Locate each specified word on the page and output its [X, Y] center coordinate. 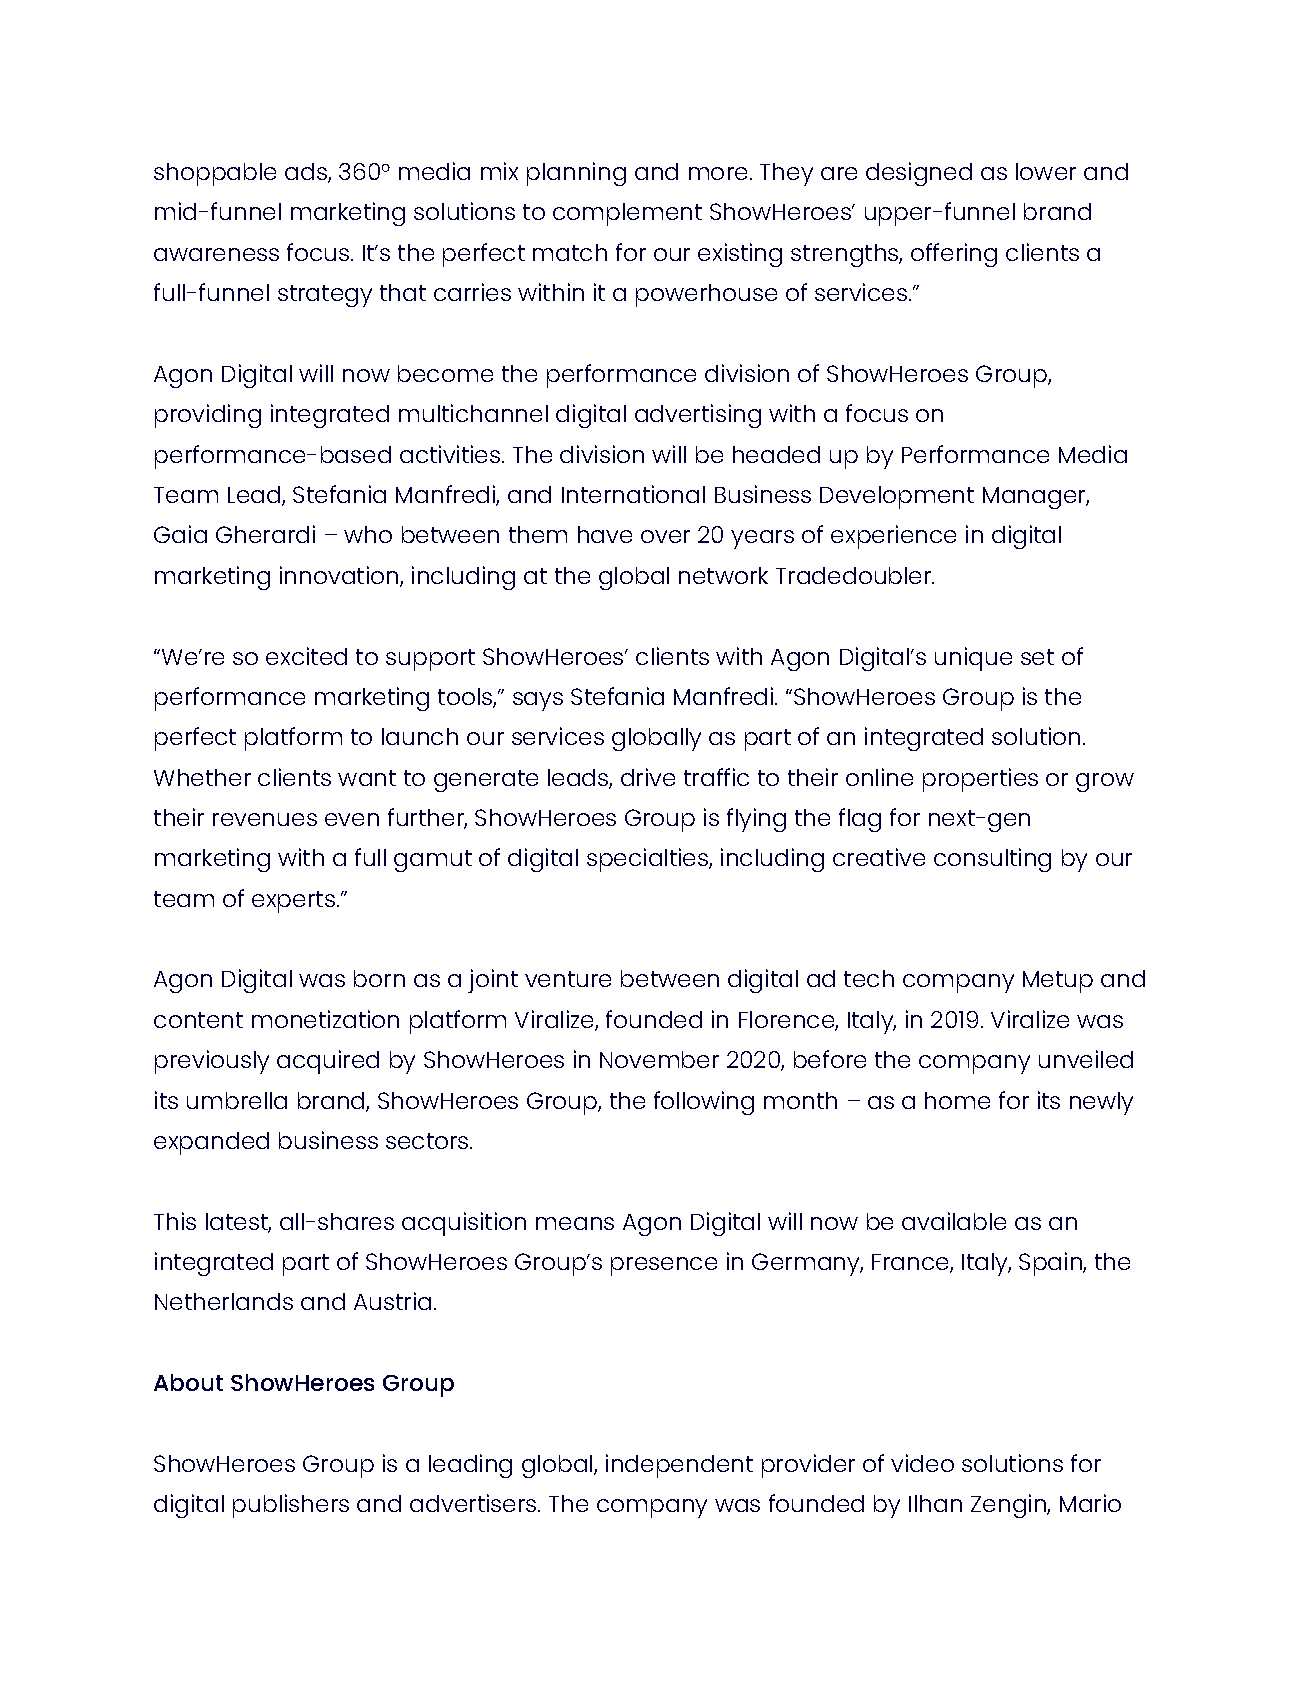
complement [627, 214]
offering [954, 255]
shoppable [215, 174]
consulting [992, 860]
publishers [291, 1506]
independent [679, 1466]
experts [293, 902]
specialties [648, 860]
